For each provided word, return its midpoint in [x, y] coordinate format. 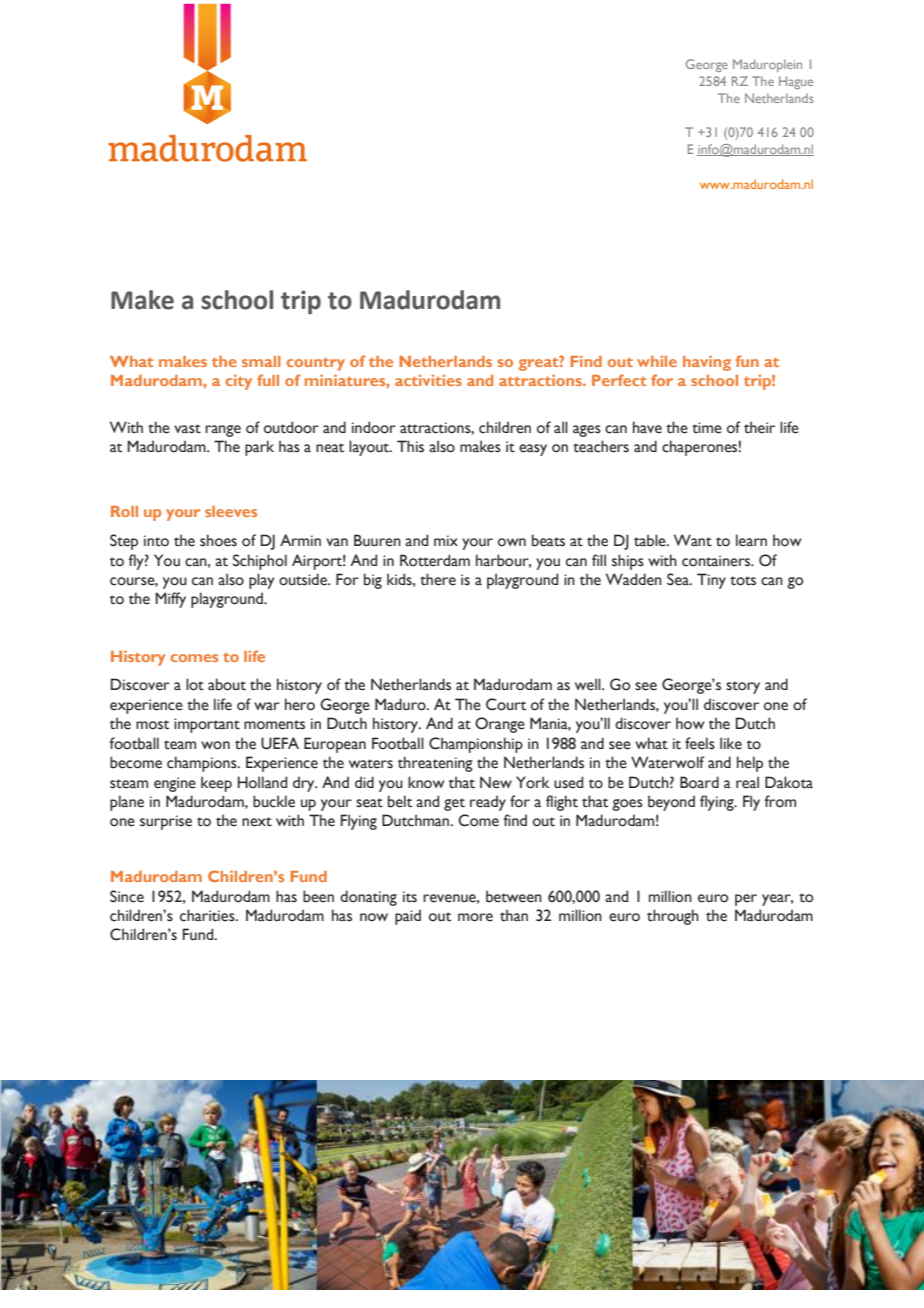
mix [446, 540]
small [261, 361]
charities [208, 915]
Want [693, 540]
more [475, 917]
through [673, 917]
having [707, 363]
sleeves [231, 511]
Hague [796, 82]
